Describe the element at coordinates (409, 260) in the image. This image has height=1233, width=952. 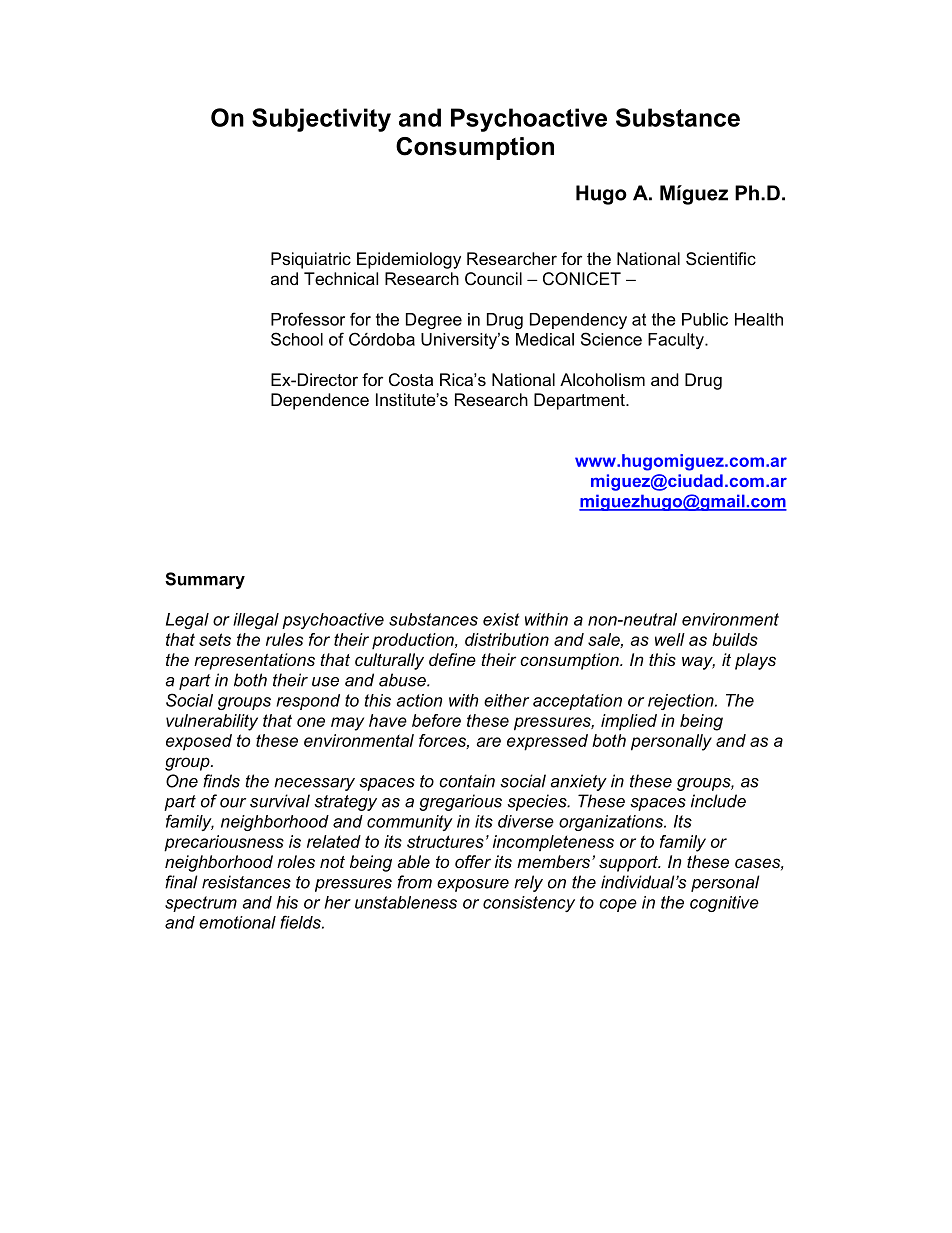
I see `Epidemiology` at that location.
